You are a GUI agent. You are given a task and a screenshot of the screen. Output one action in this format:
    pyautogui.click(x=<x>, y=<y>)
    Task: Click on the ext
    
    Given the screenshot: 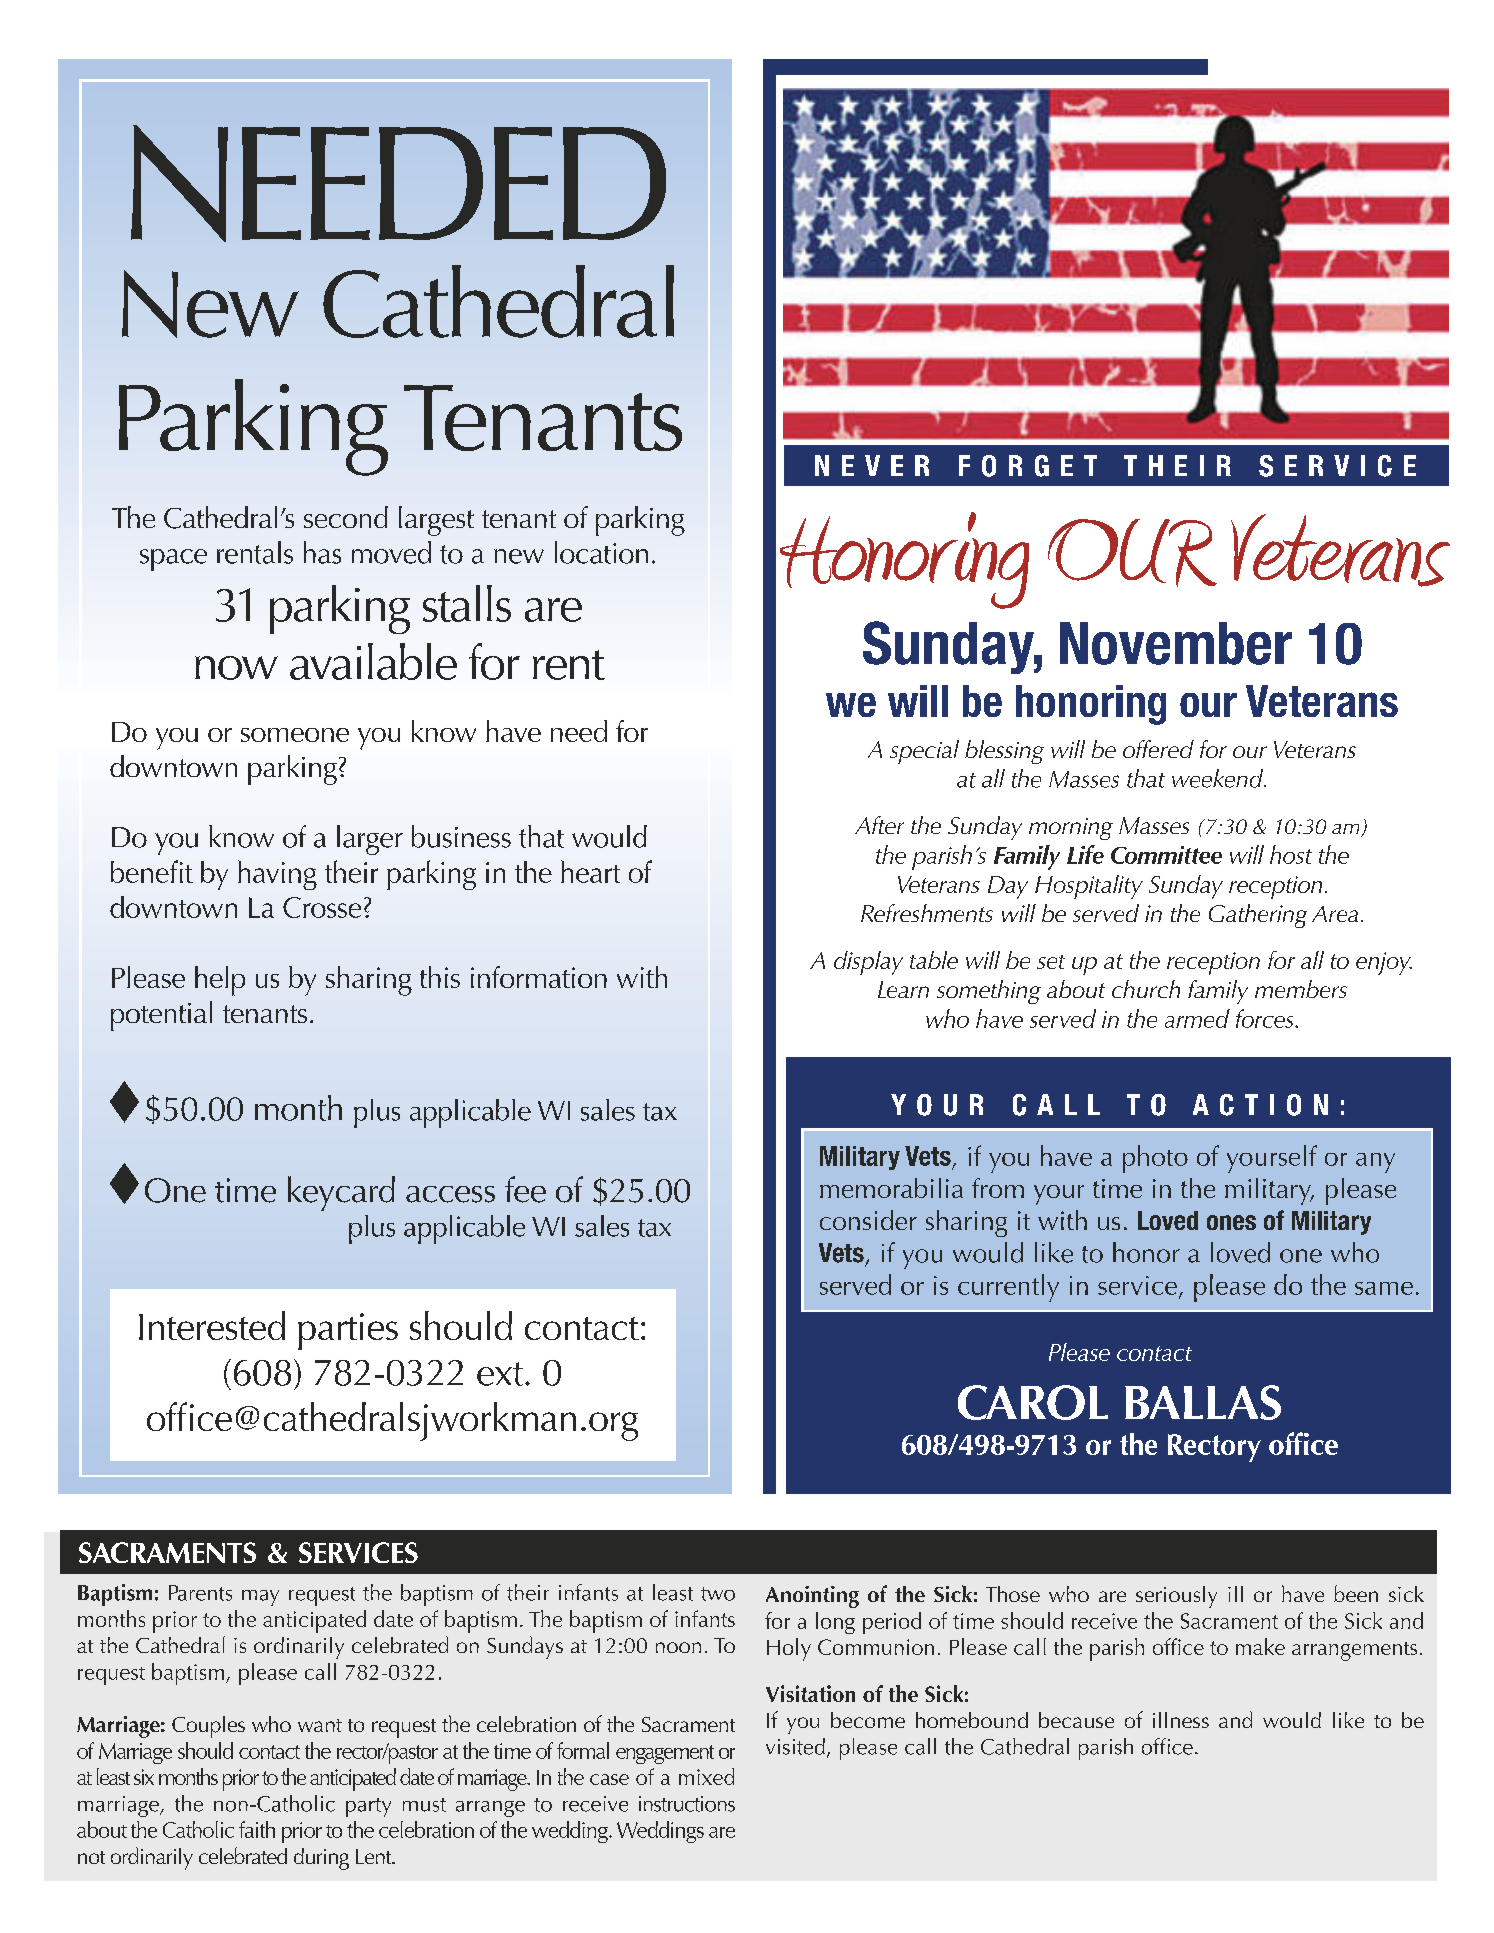 What is the action you would take?
    pyautogui.click(x=501, y=1374)
